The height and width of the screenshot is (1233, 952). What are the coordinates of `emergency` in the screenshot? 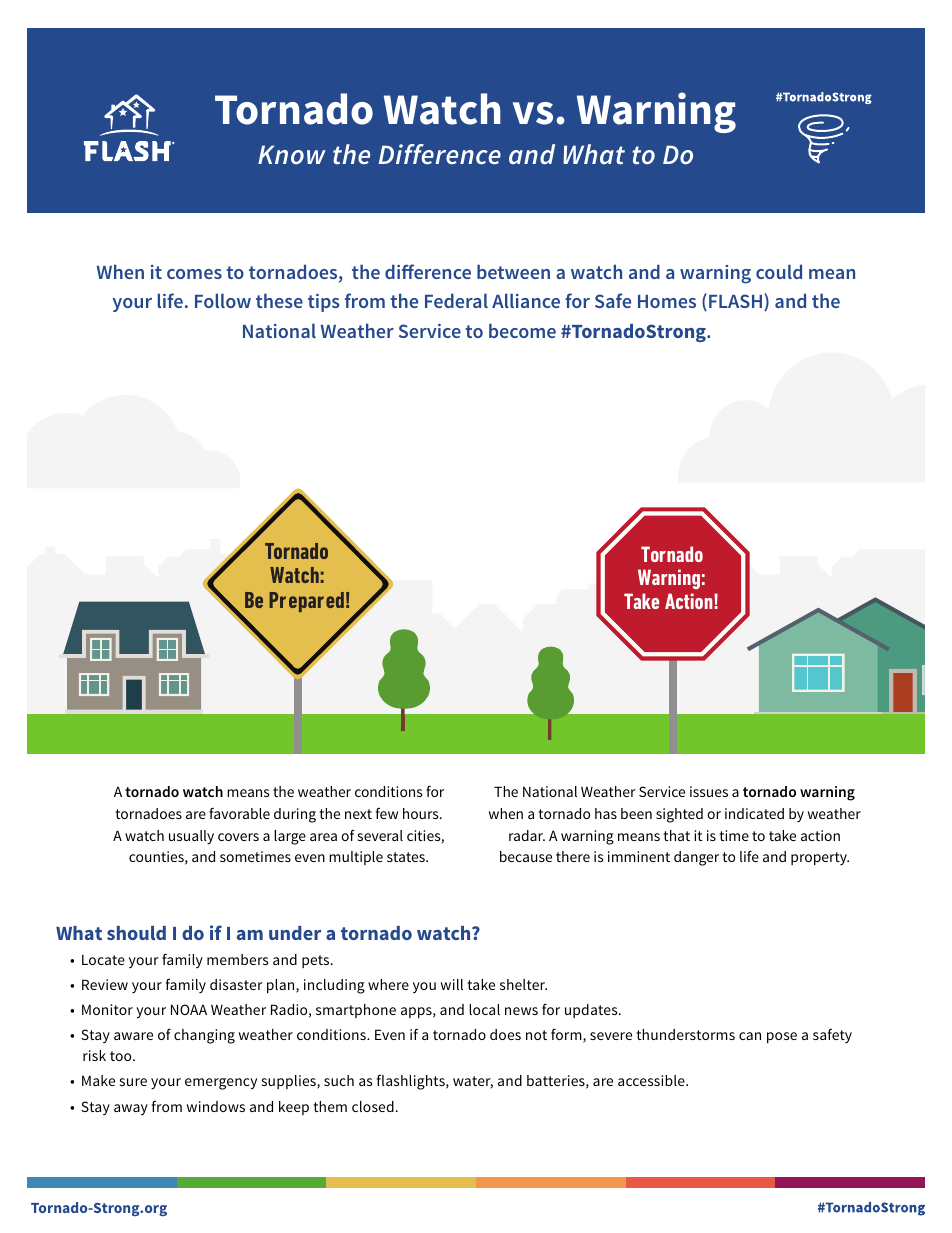 It's located at (221, 1084).
